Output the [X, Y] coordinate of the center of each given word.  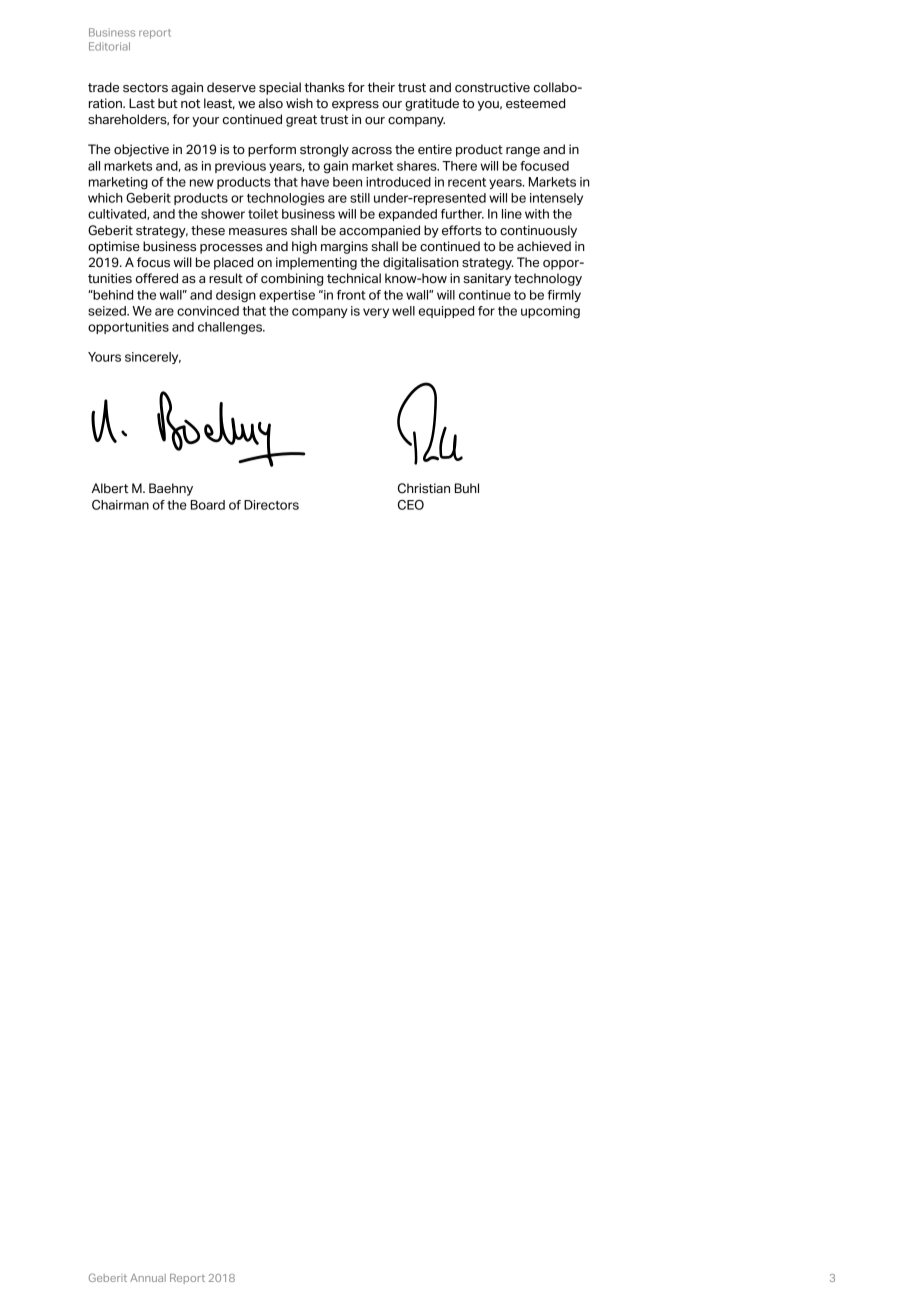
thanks [324, 87]
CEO [411, 505]
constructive [492, 87]
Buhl [467, 488]
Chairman [120, 505]
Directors [271, 505]
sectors [145, 88]
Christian [424, 488]
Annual [148, 1278]
